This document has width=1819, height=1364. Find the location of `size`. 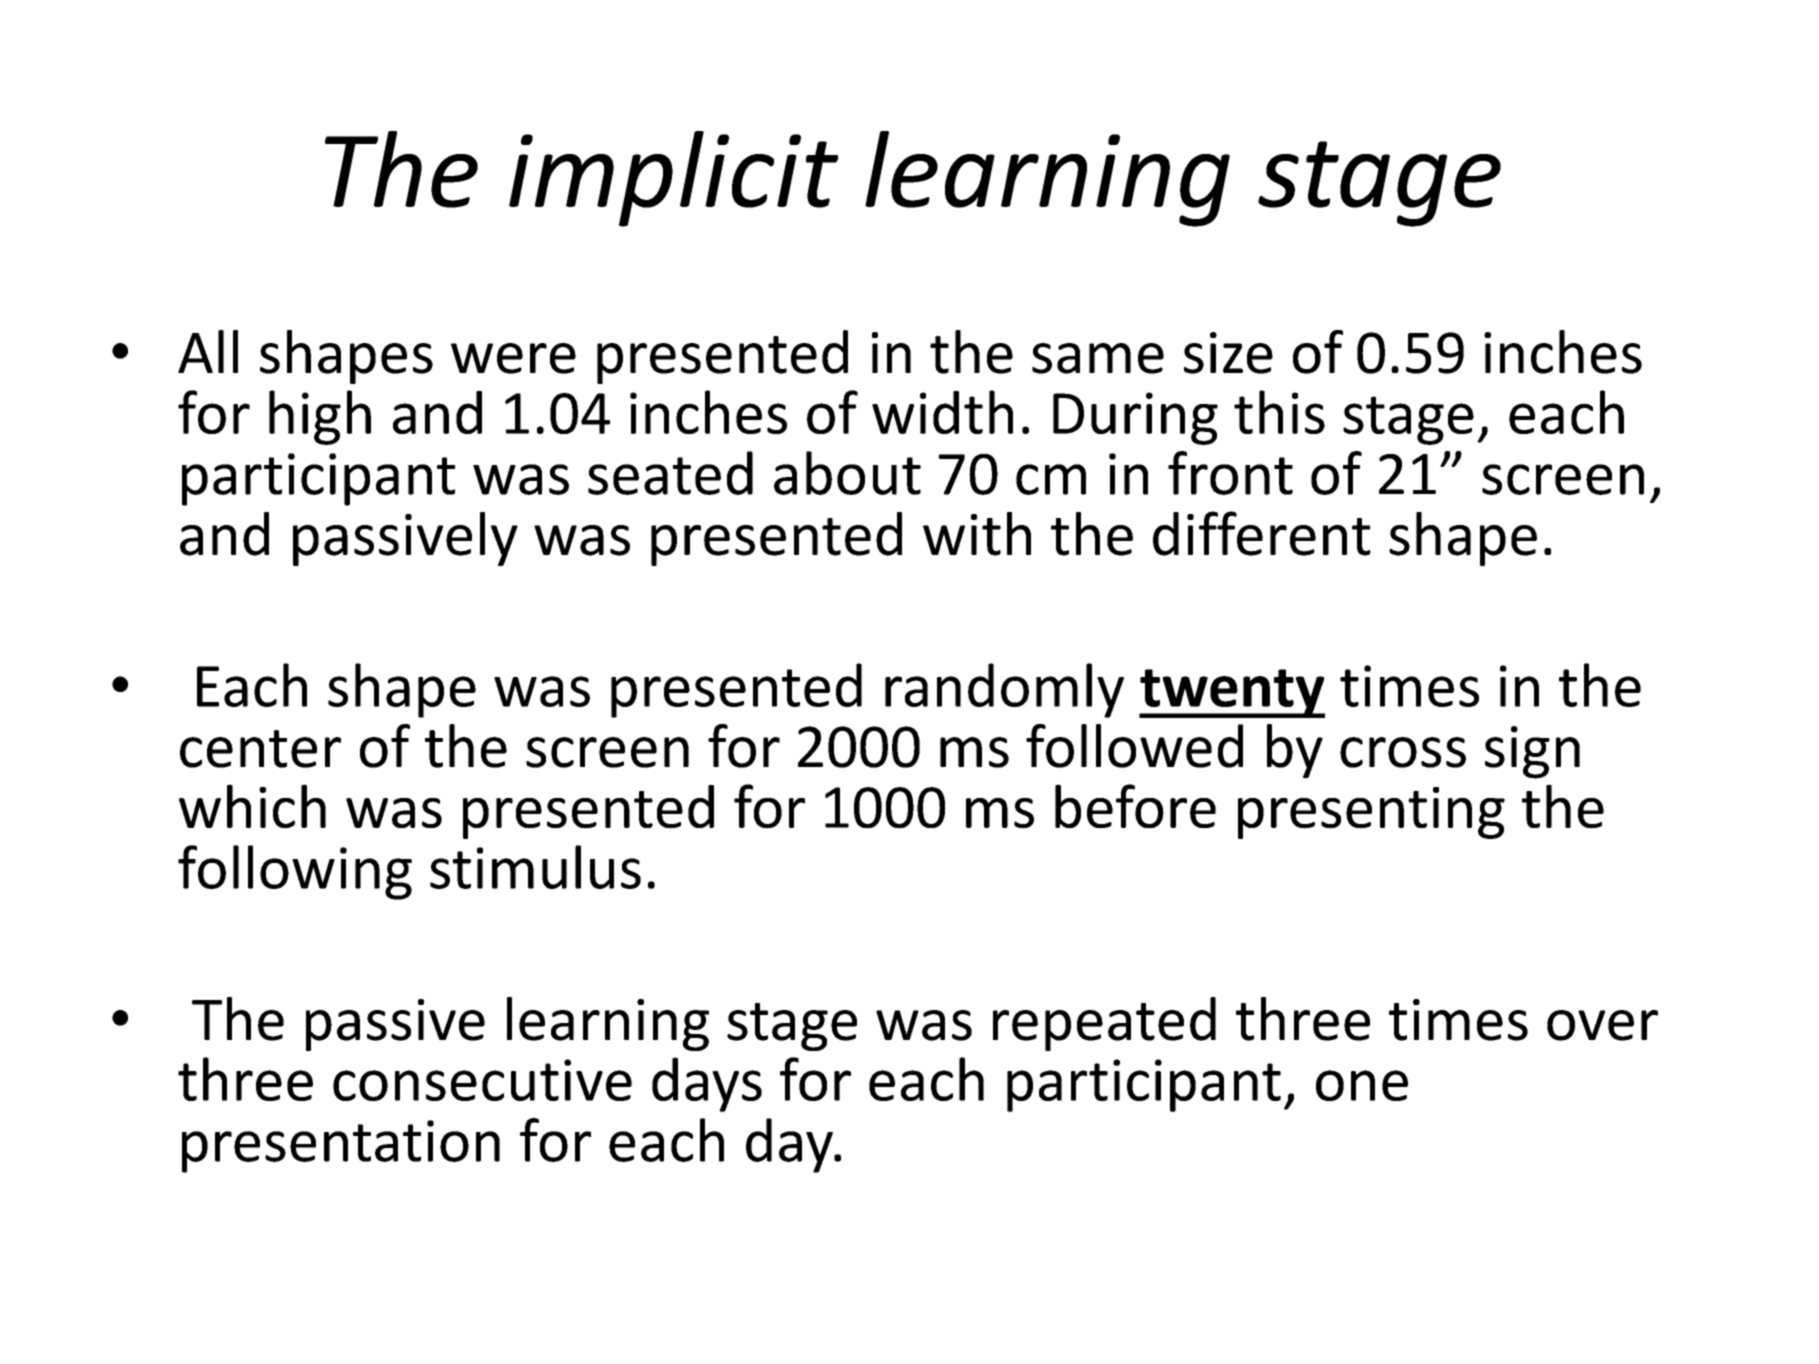

size is located at coordinates (1228, 353).
